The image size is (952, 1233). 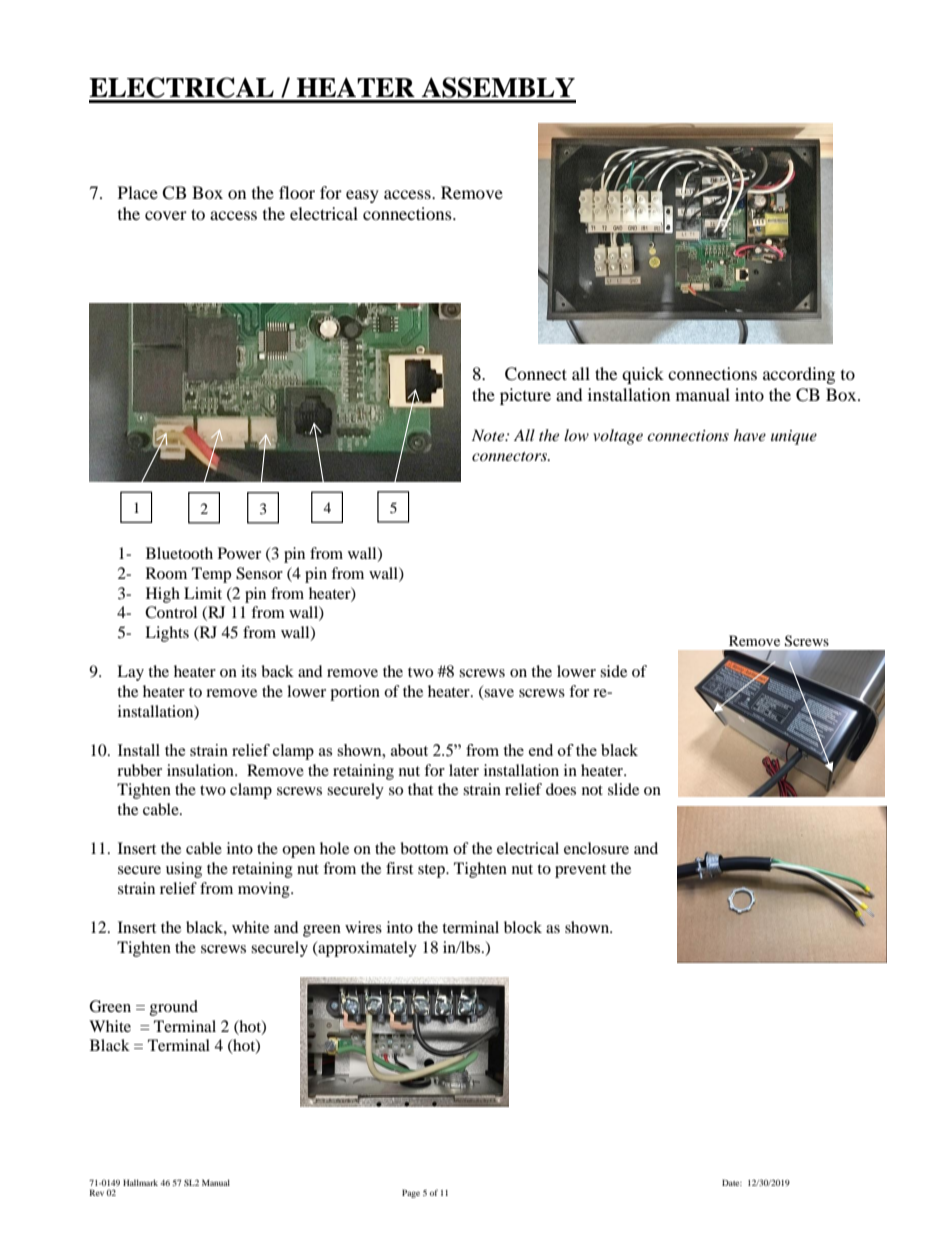 I want to click on Page, so click(x=411, y=1193).
